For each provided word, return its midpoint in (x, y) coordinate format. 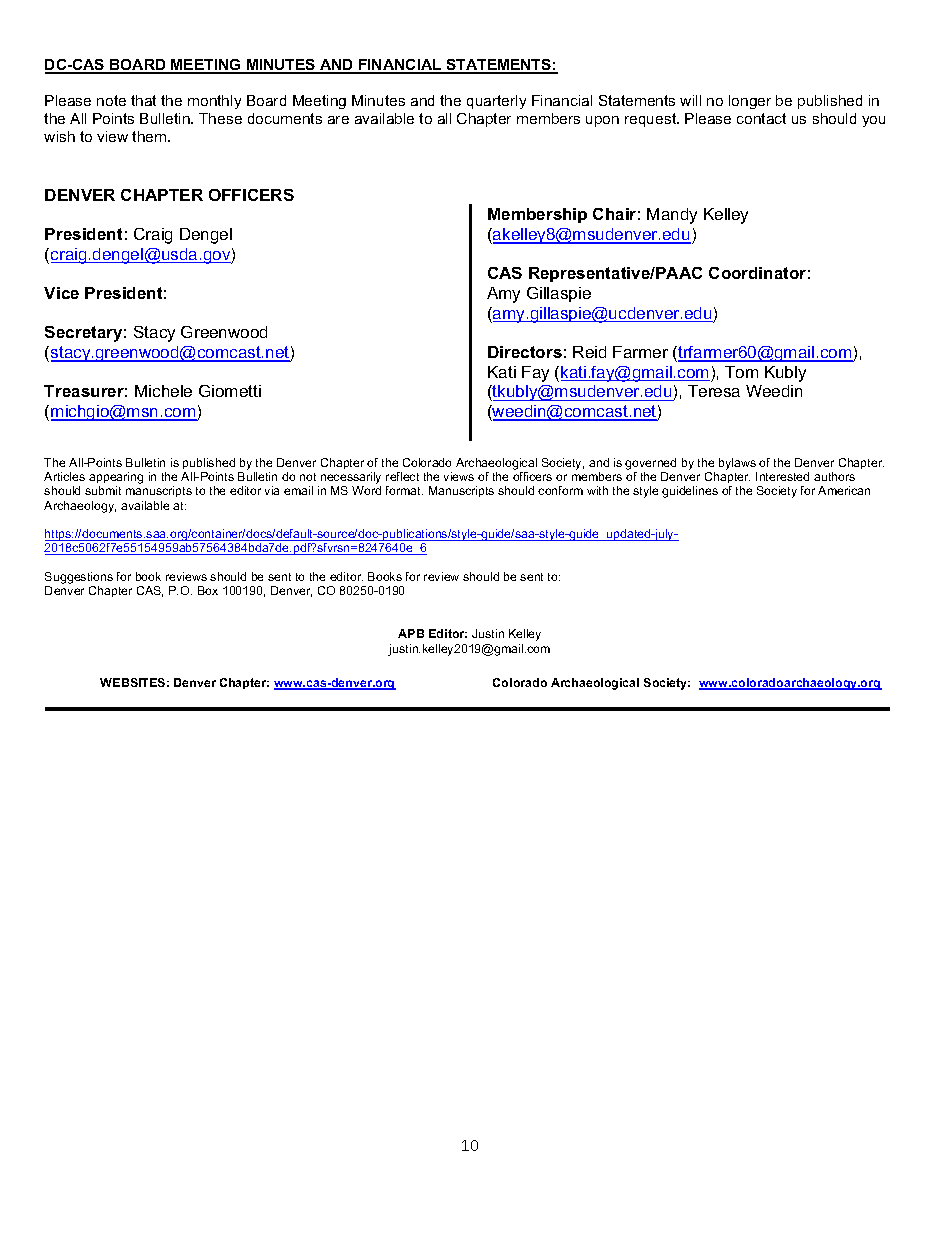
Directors (525, 352)
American (844, 490)
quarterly (496, 102)
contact (761, 118)
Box (208, 590)
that (143, 100)
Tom (741, 372)
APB (411, 633)
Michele (163, 391)
